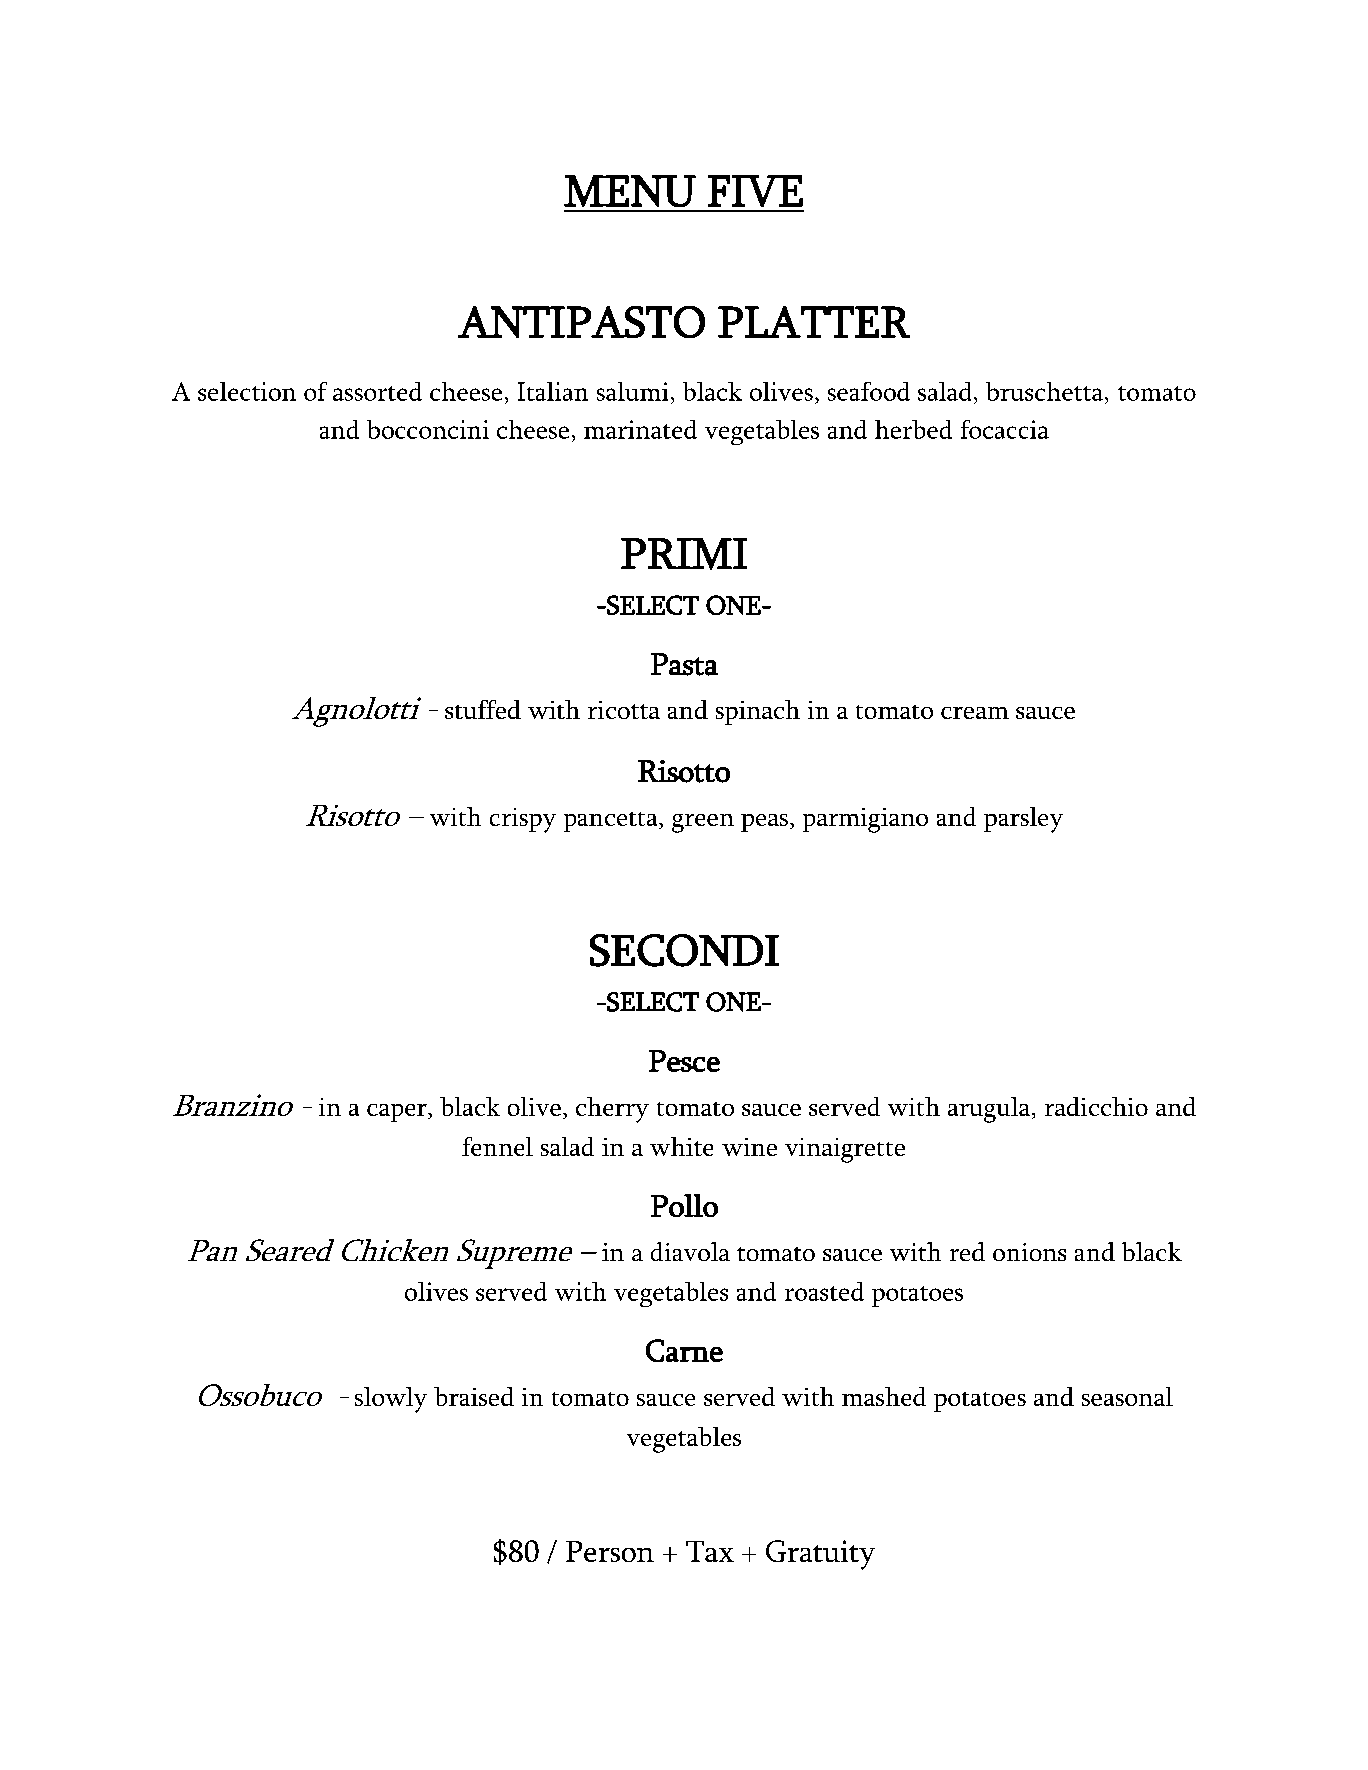 Image resolution: width=1368 pixels, height=1770 pixels. What do you see at coordinates (630, 191) in the screenshot?
I see `MENU` at bounding box center [630, 191].
